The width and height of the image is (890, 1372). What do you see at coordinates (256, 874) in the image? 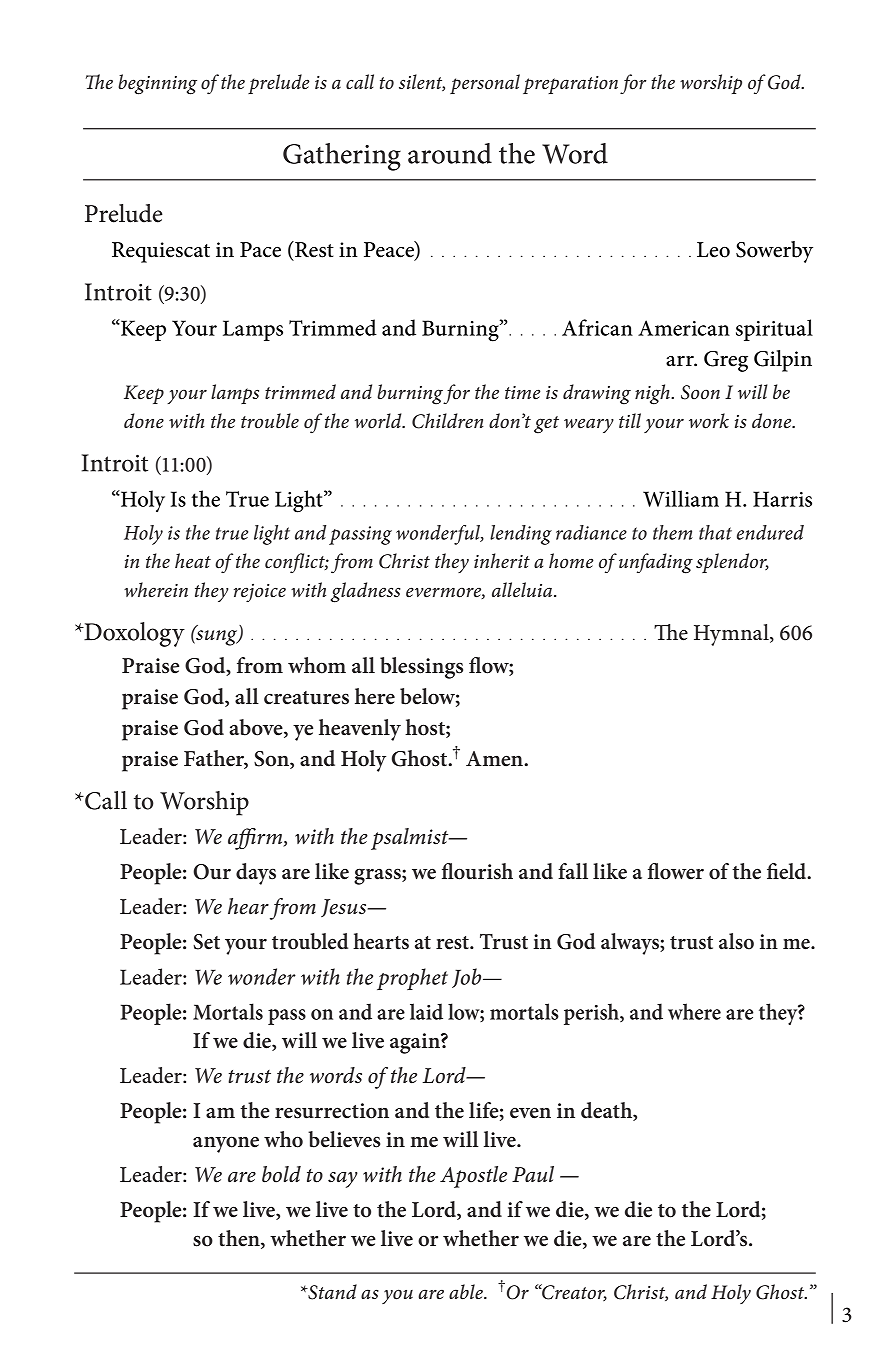
I see `days` at bounding box center [256, 874].
